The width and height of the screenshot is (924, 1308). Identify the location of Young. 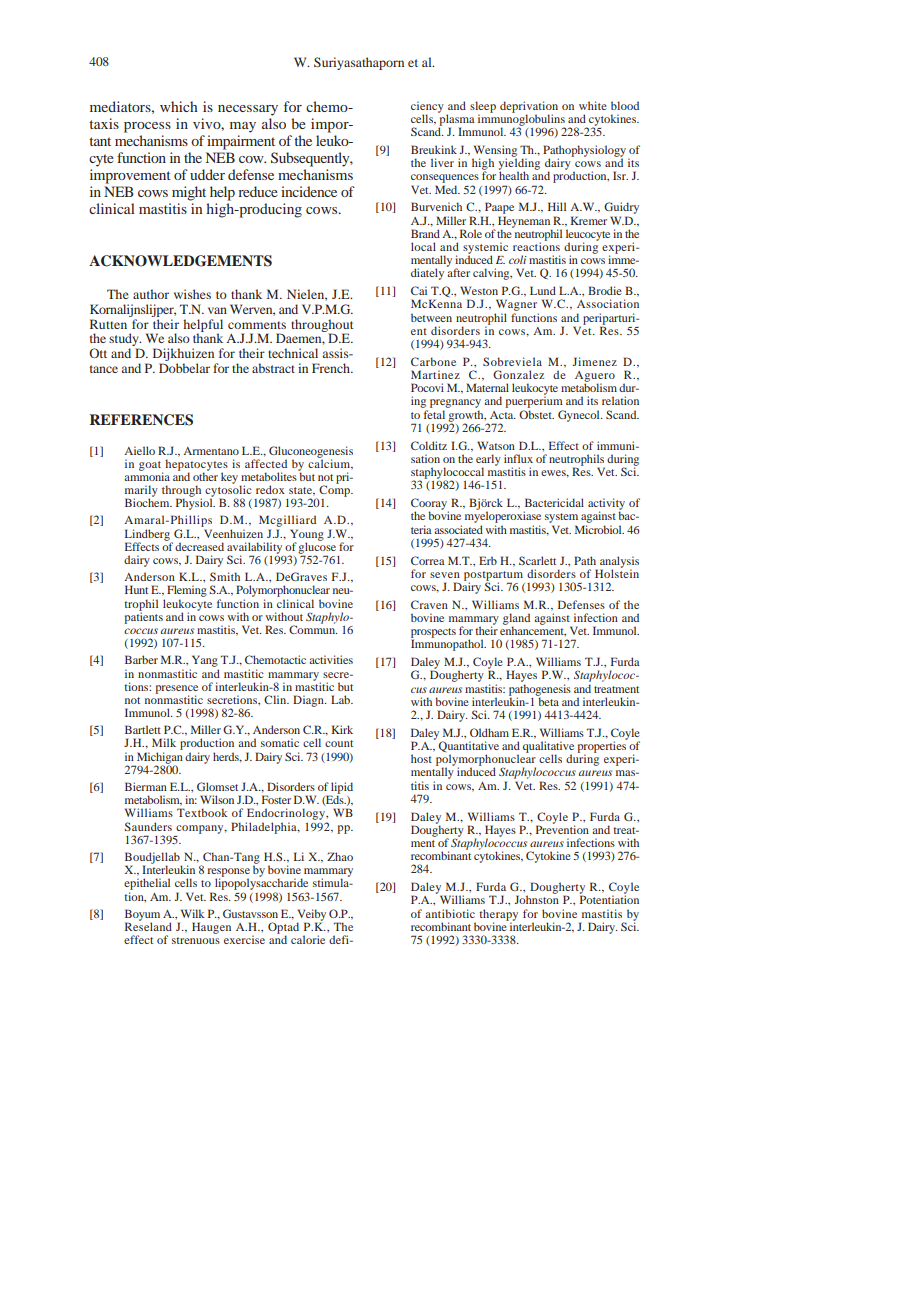
(307, 536).
